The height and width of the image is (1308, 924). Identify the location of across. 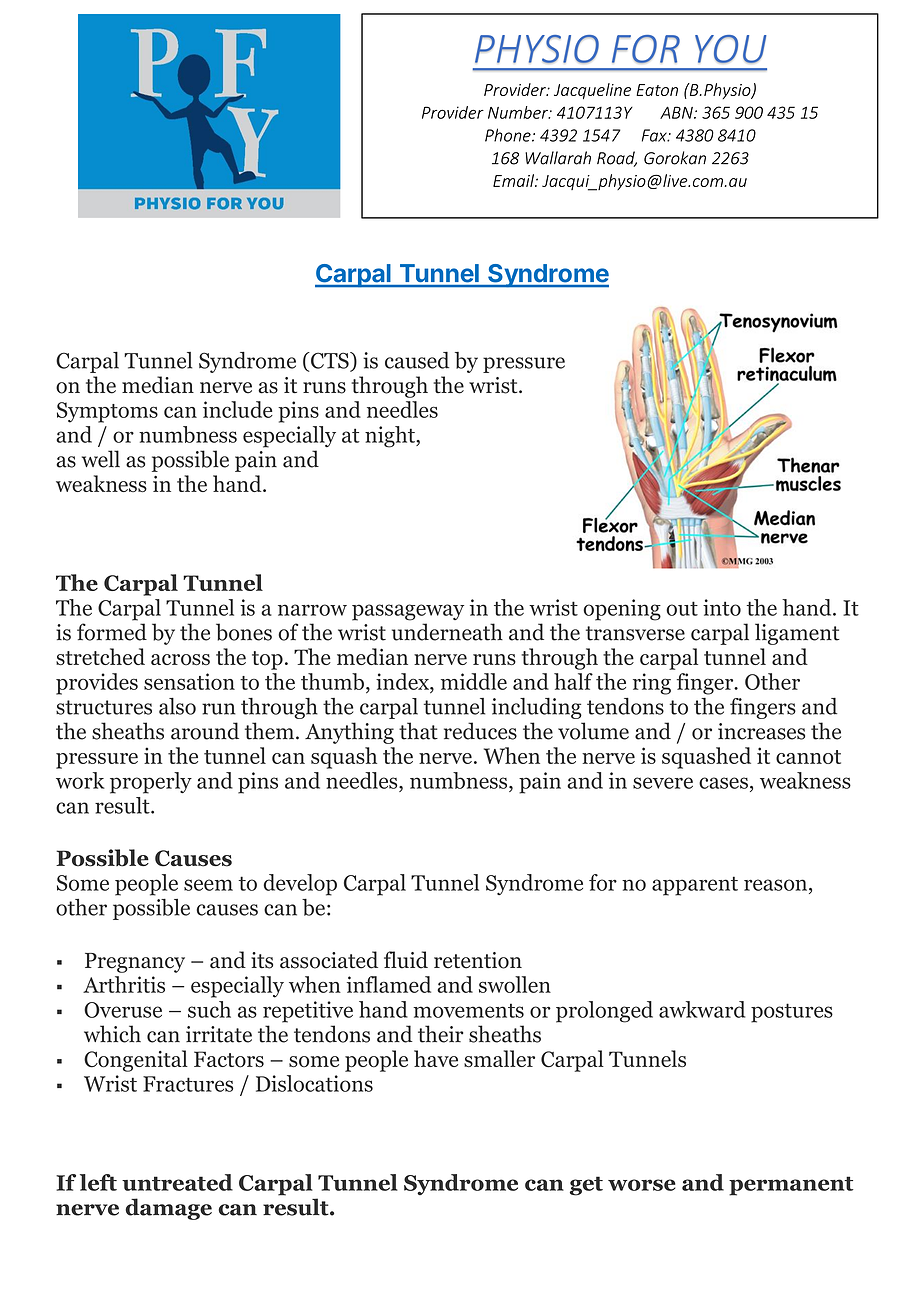
(180, 660).
